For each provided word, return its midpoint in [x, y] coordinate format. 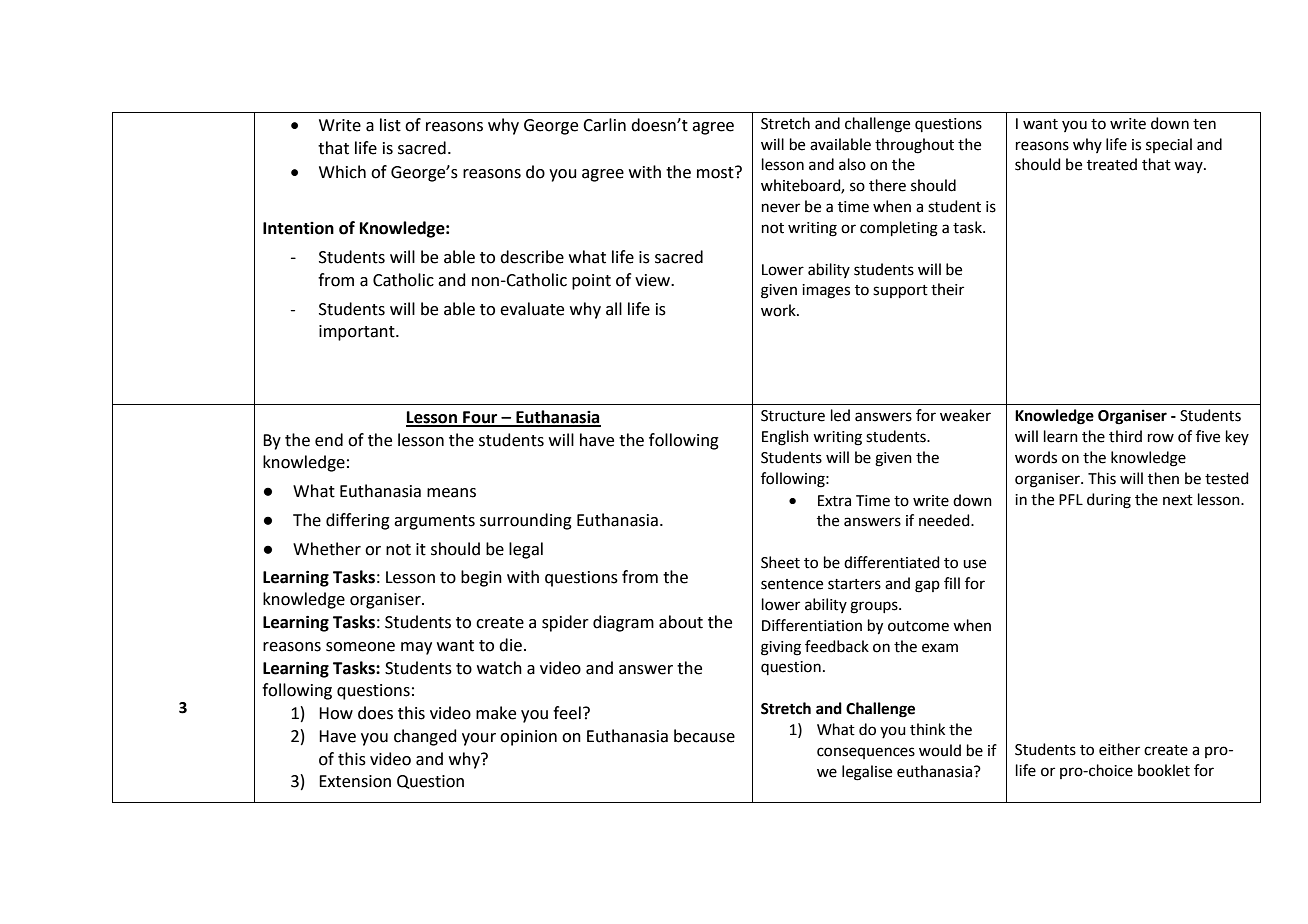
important [358, 333]
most [716, 172]
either [1119, 749]
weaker [965, 415]
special [1169, 145]
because [704, 736]
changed [425, 737]
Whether [327, 549]
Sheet [780, 562]
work [779, 310]
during [1109, 501]
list [390, 125]
